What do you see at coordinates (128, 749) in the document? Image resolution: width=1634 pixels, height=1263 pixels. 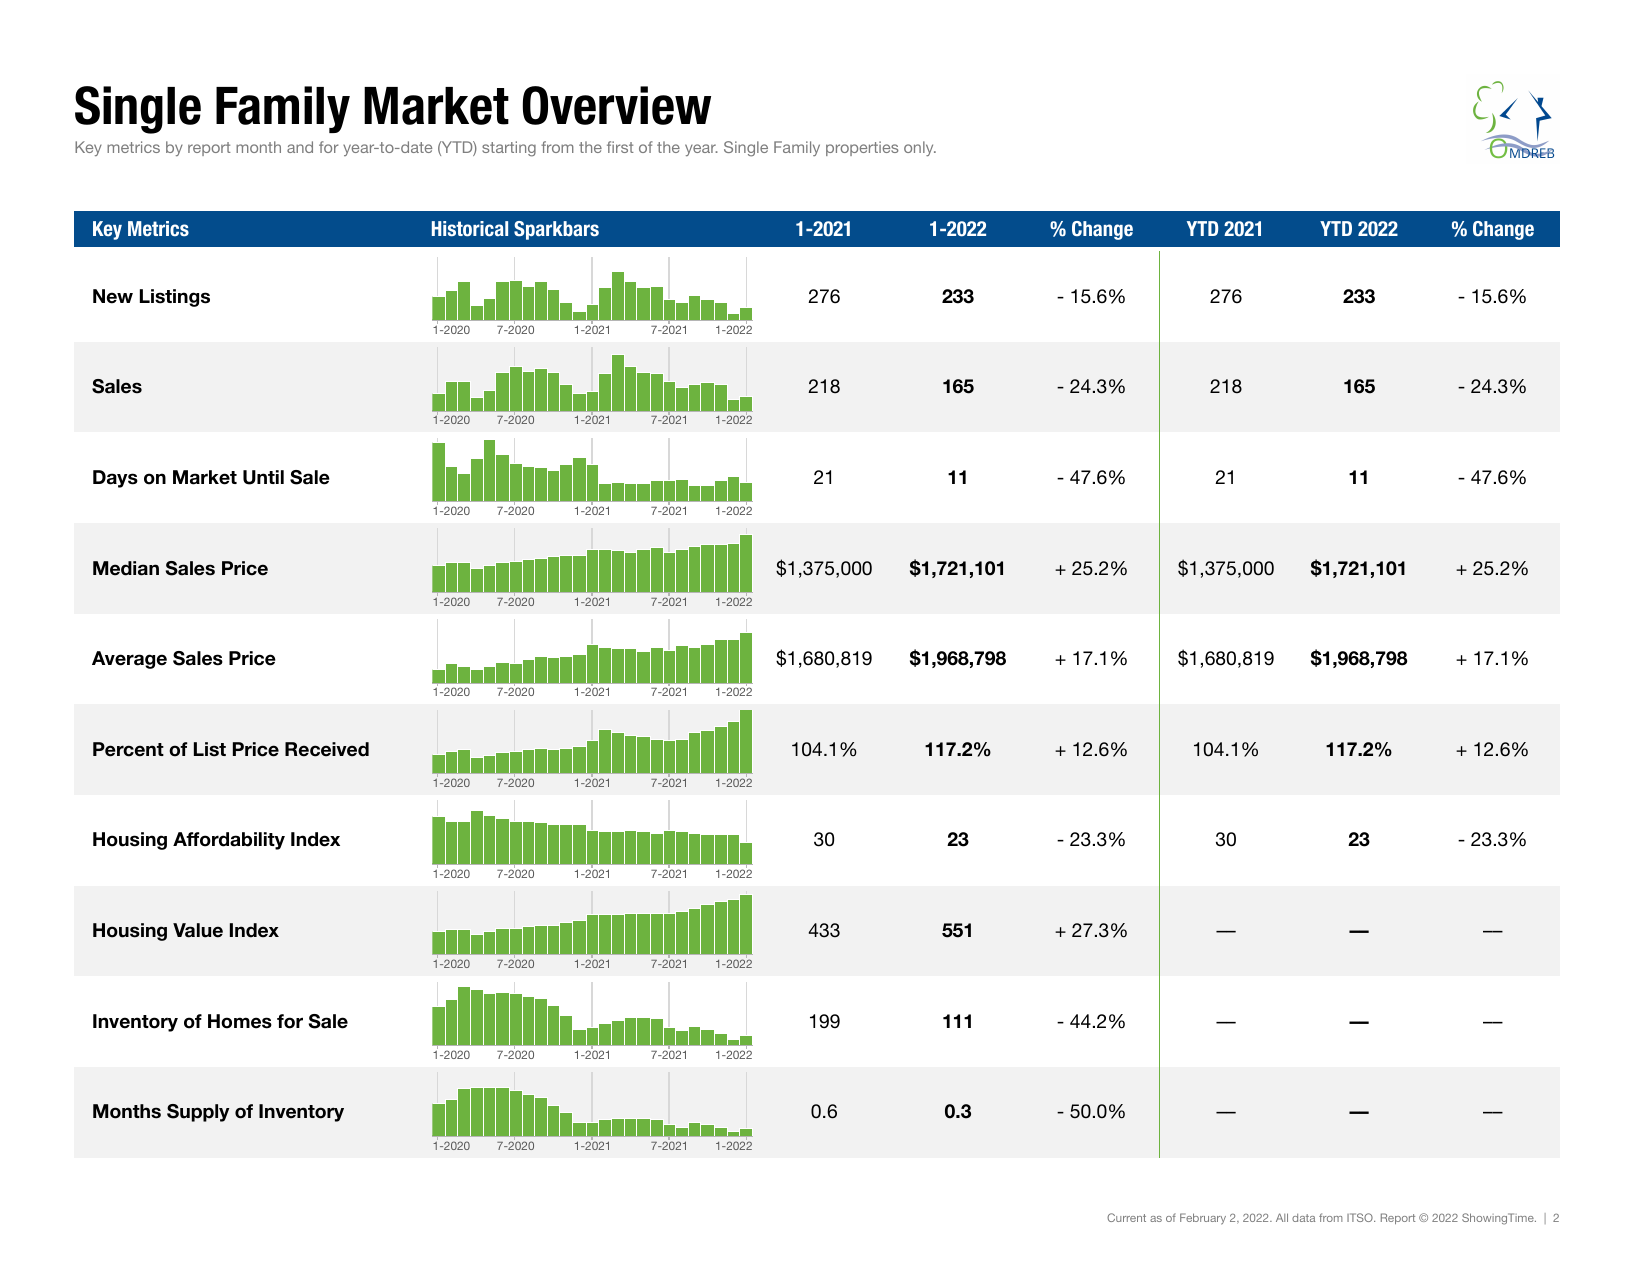 I see `Percent` at bounding box center [128, 749].
